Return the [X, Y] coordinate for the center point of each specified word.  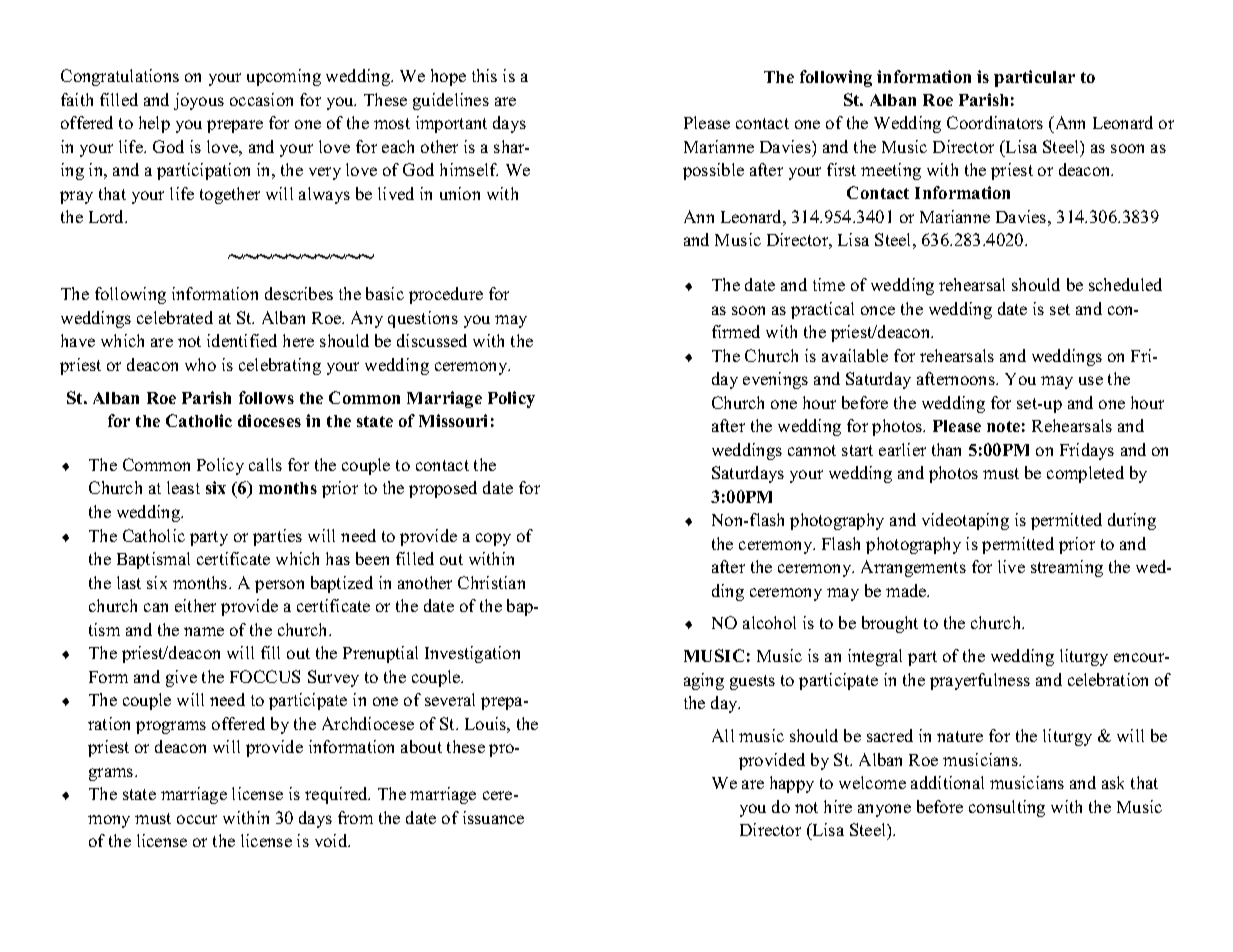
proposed [443, 489]
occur [197, 819]
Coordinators [995, 122]
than [946, 449]
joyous [199, 101]
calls [265, 464]
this [484, 75]
